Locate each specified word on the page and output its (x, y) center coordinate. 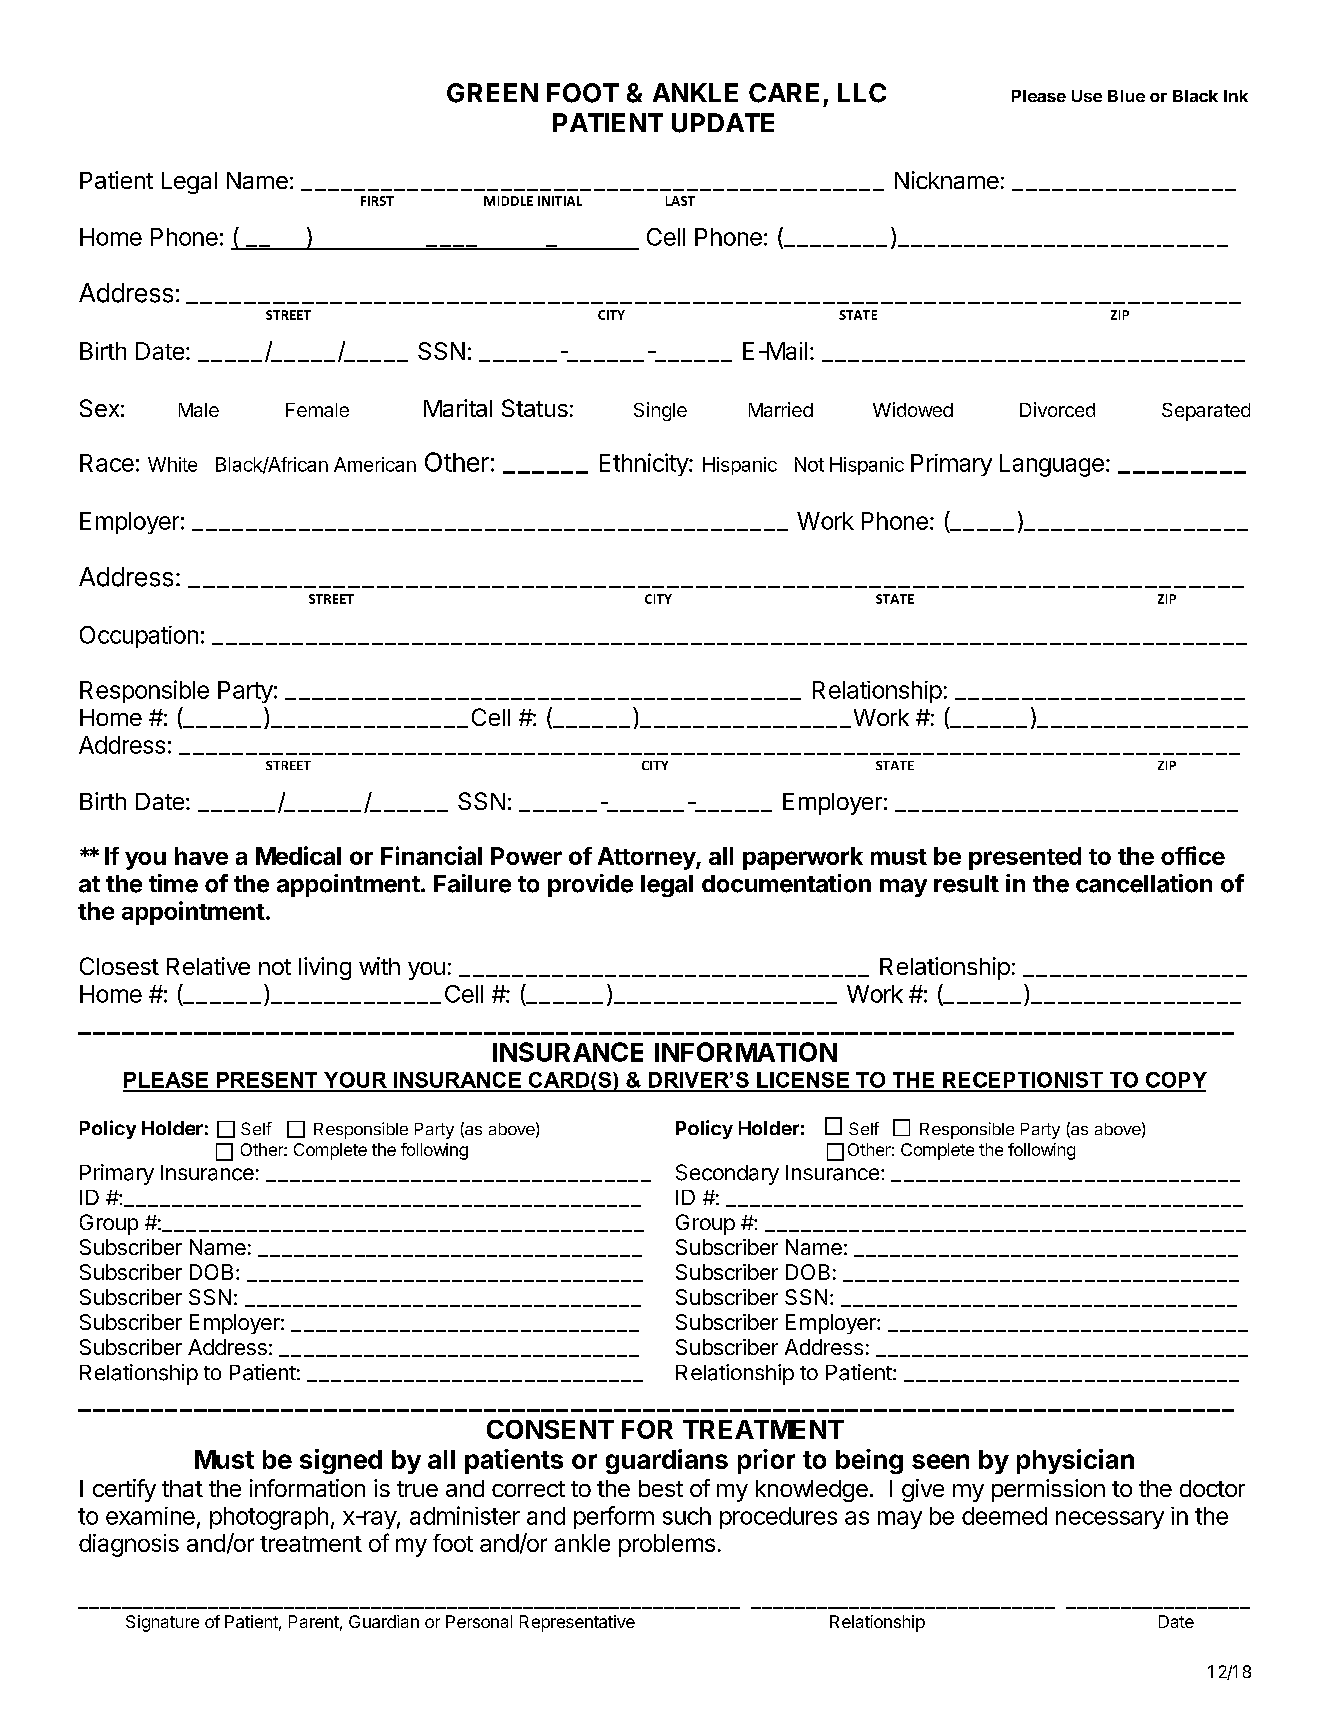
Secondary (727, 1174)
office (1193, 855)
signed (341, 1461)
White (172, 464)
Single (660, 411)
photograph (269, 1518)
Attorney (647, 858)
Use (1087, 96)
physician (1075, 1461)
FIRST (377, 201)
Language (1052, 465)
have (201, 856)
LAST (680, 201)
